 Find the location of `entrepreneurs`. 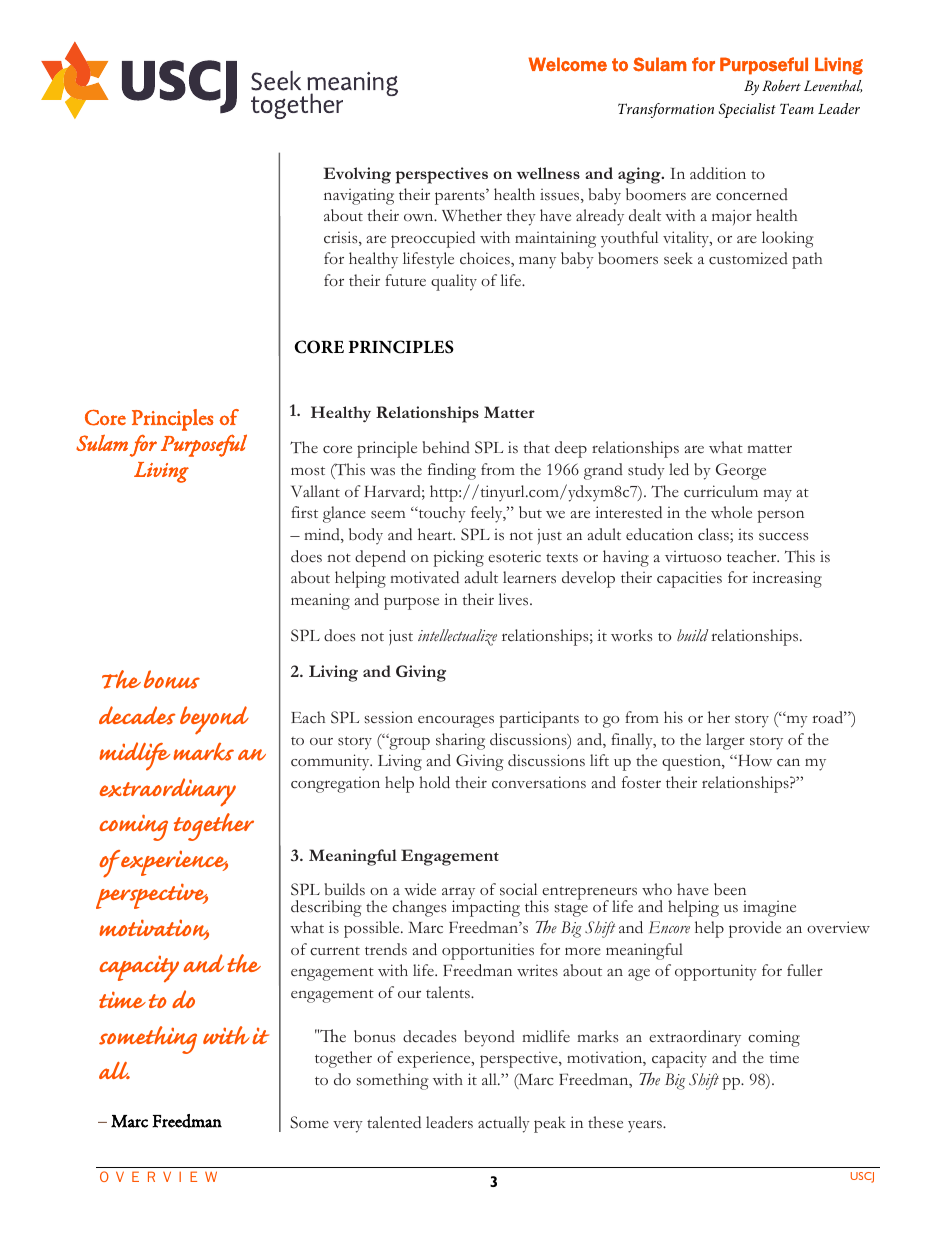

entrepreneurs is located at coordinates (588, 894).
